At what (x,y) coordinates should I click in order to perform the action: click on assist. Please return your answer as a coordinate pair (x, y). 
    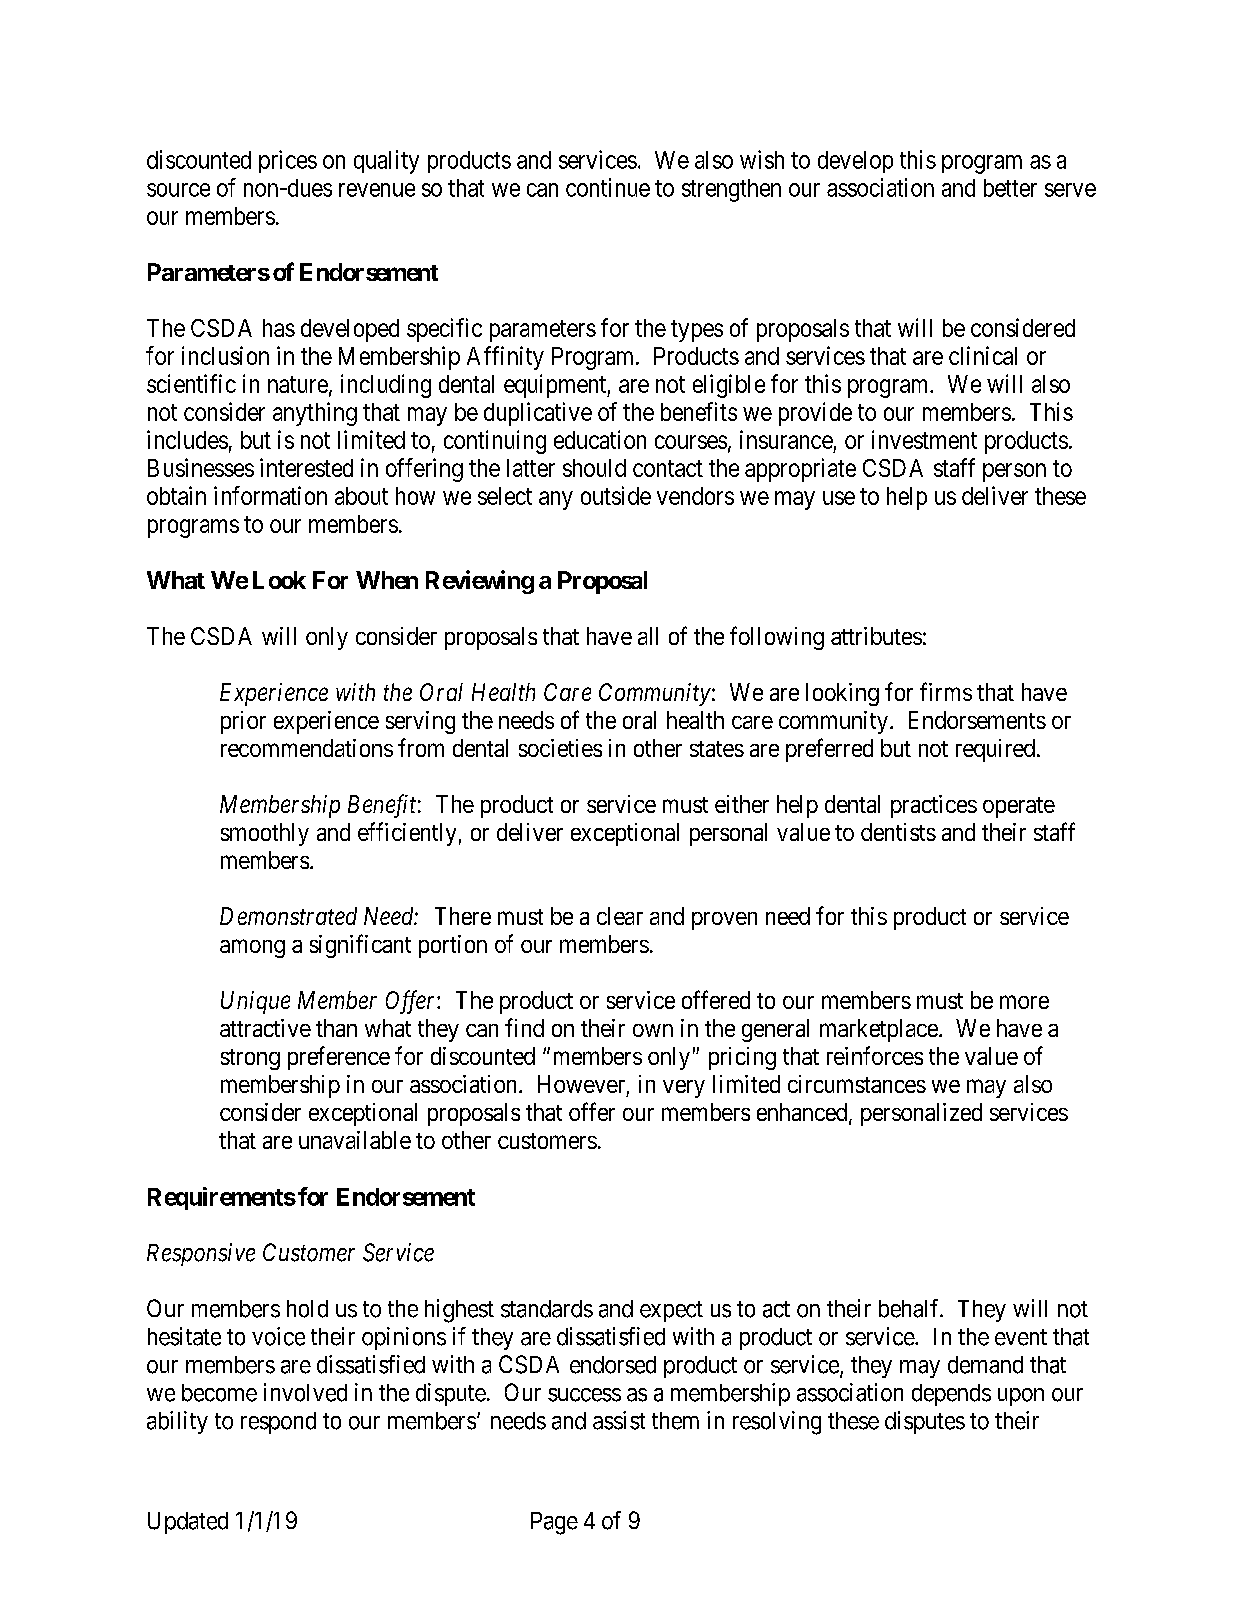
    Looking at the image, I should click on (619, 1420).
